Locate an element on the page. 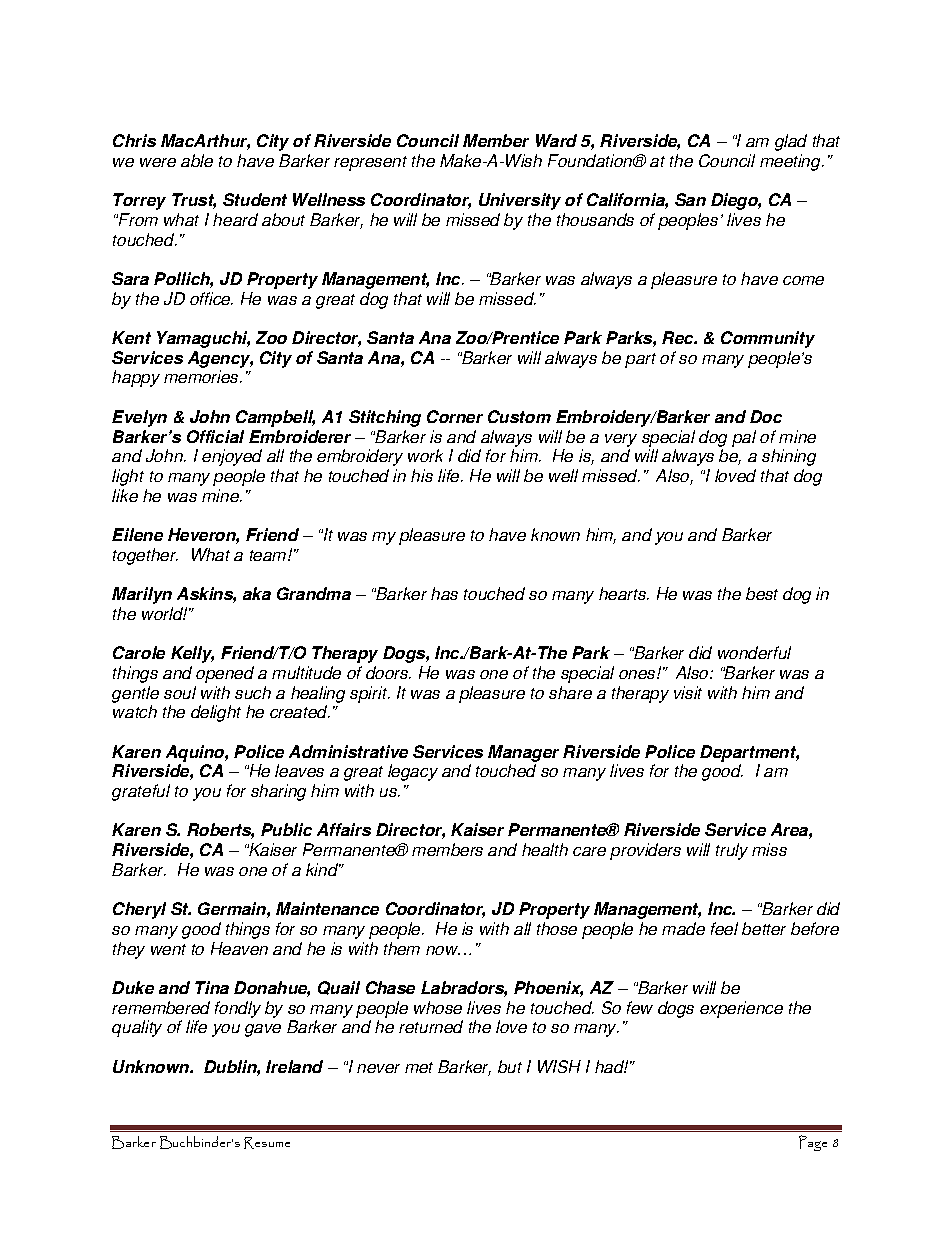 This image has height=1233, width=952. University is located at coordinates (520, 201).
